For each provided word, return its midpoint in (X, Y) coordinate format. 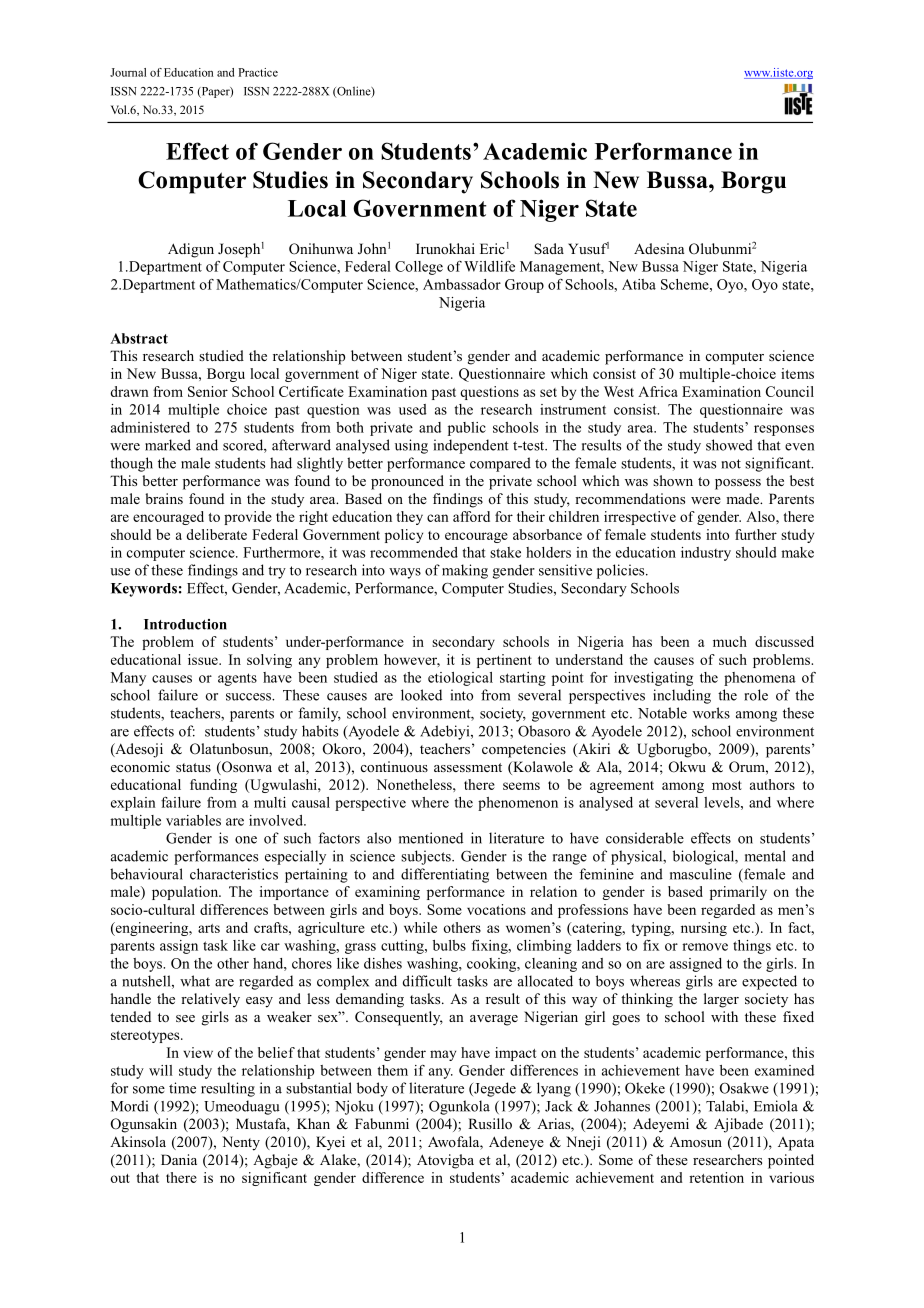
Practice (258, 72)
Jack (559, 1106)
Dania (179, 1159)
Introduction (185, 624)
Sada (549, 249)
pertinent (504, 661)
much (730, 641)
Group (524, 286)
